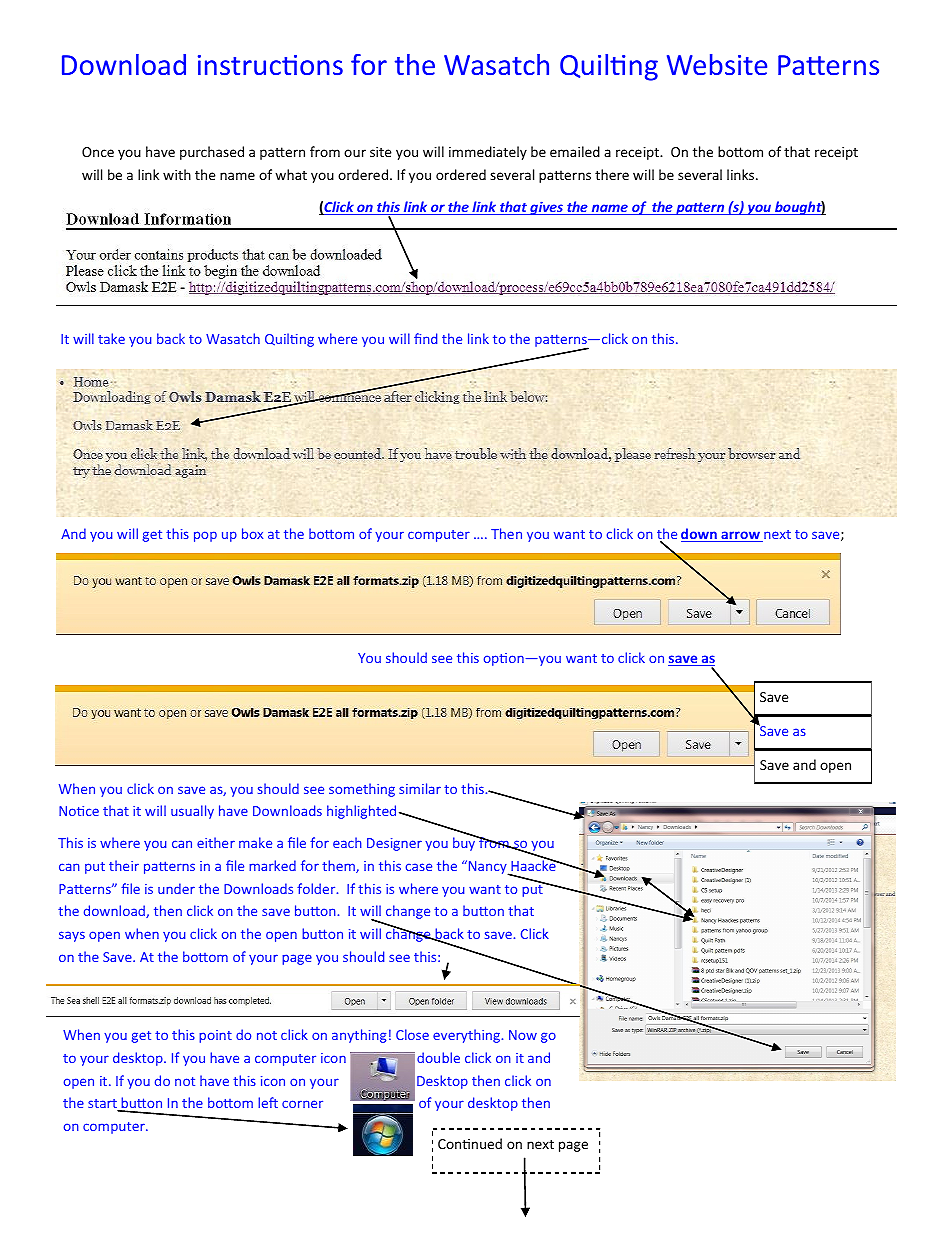 This document has width=952, height=1233. What do you see at coordinates (523, 1035) in the document?
I see `Now` at bounding box center [523, 1035].
